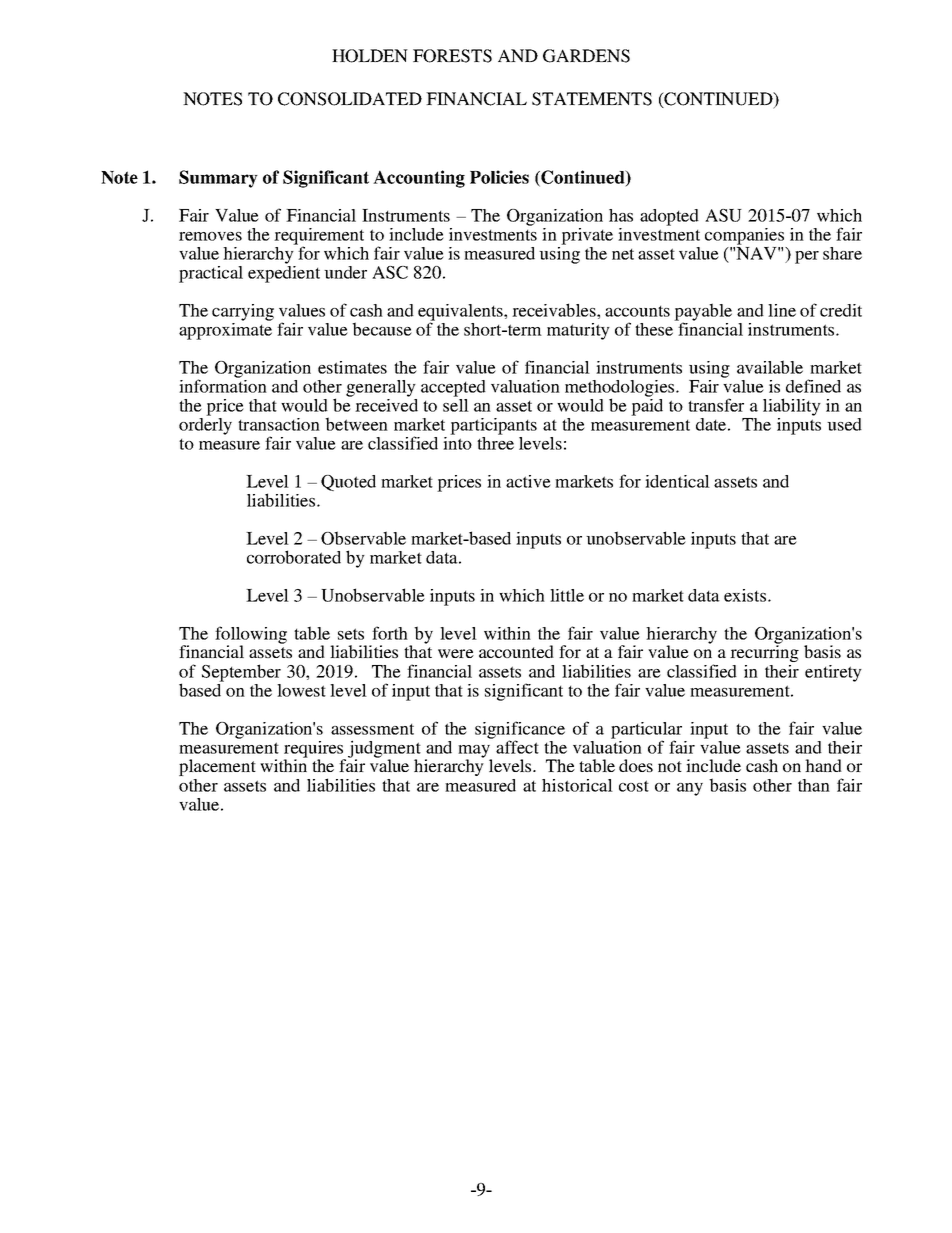 The height and width of the document is (1233, 952). I want to click on hand, so click(823, 765).
